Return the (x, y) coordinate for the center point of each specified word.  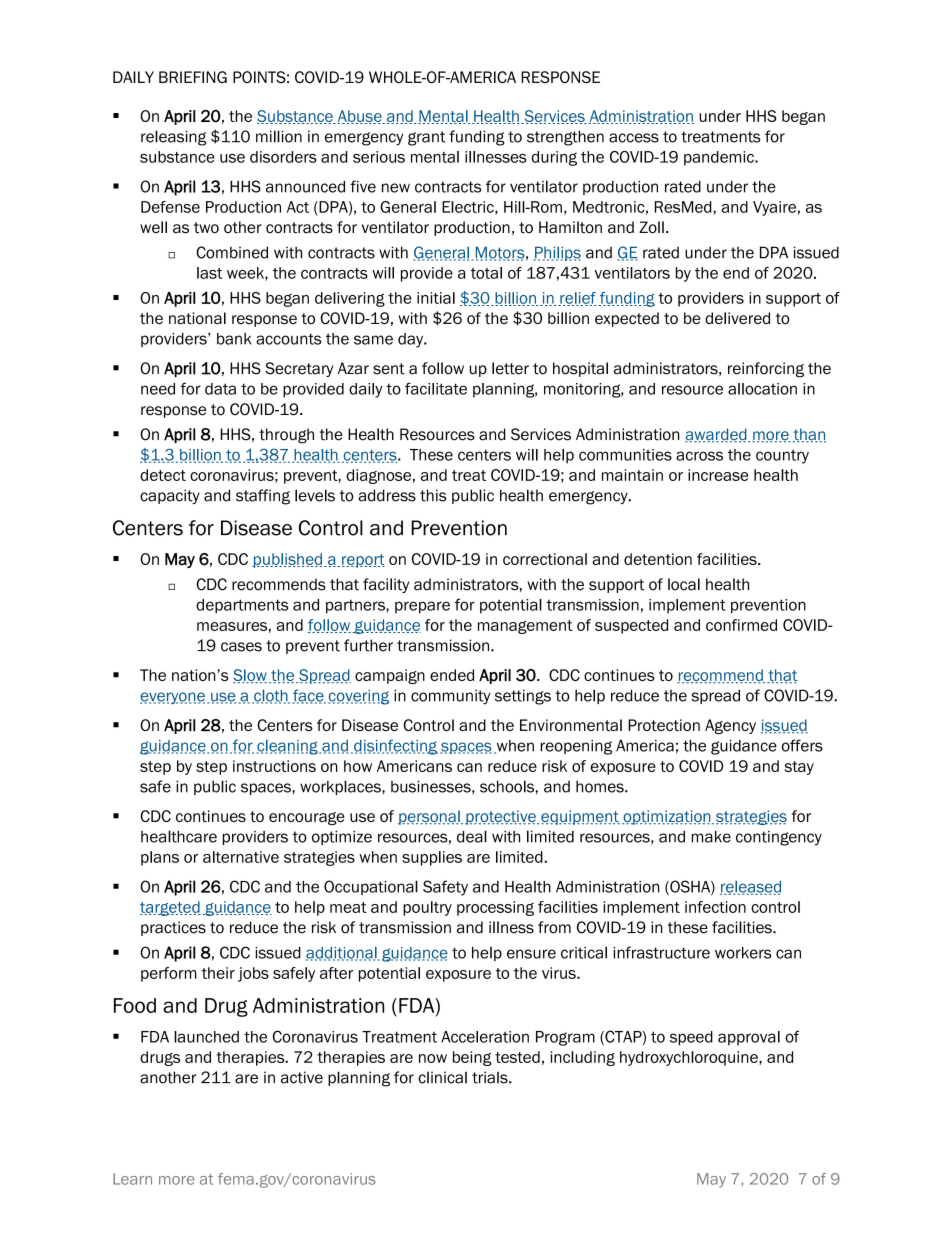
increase (718, 475)
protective (501, 817)
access (634, 138)
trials (491, 1077)
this (433, 495)
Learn (132, 1179)
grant (427, 138)
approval (749, 1038)
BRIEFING (193, 77)
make (711, 837)
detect (163, 475)
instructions (274, 766)
